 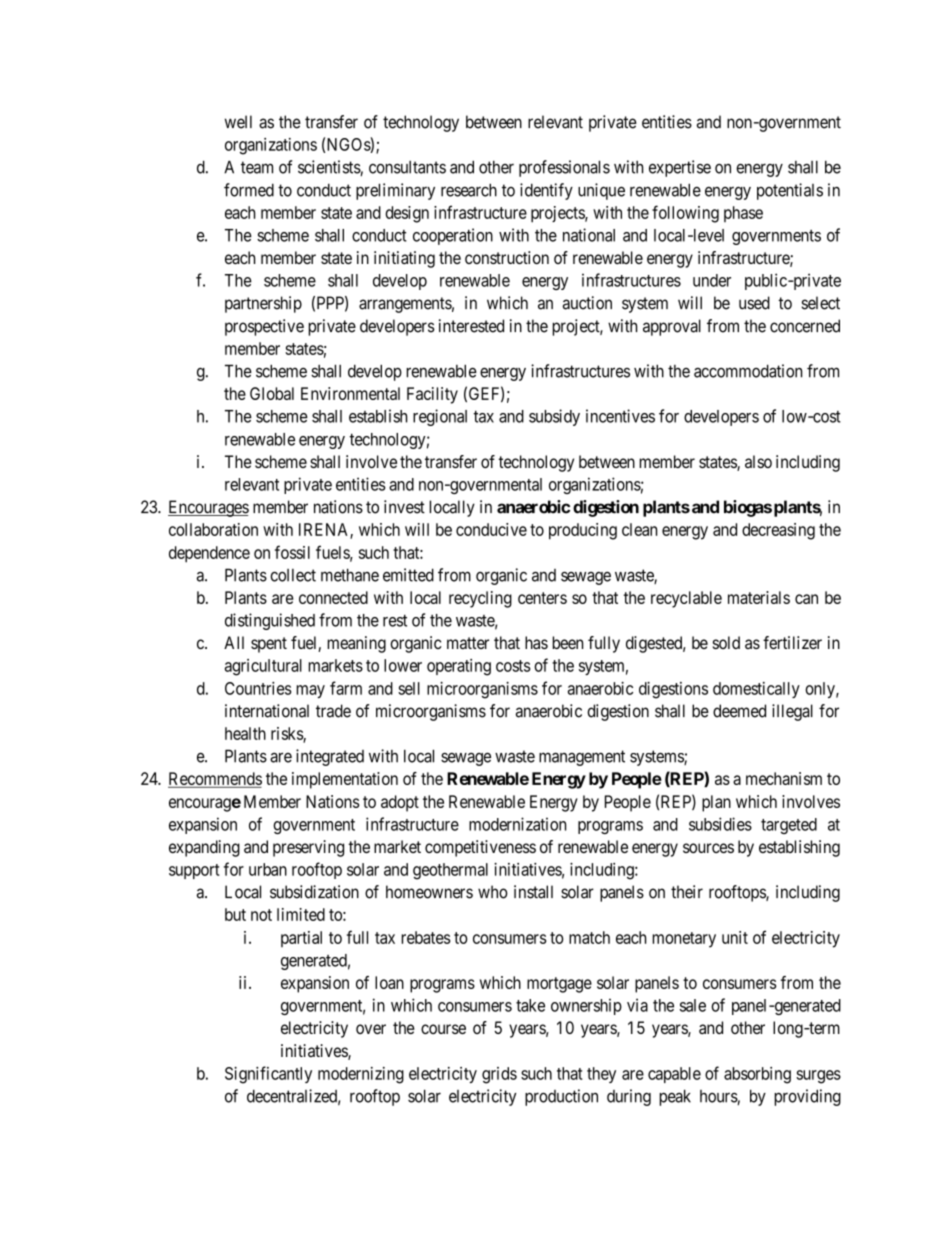 I want to click on Significantly, so click(x=268, y=1075).
